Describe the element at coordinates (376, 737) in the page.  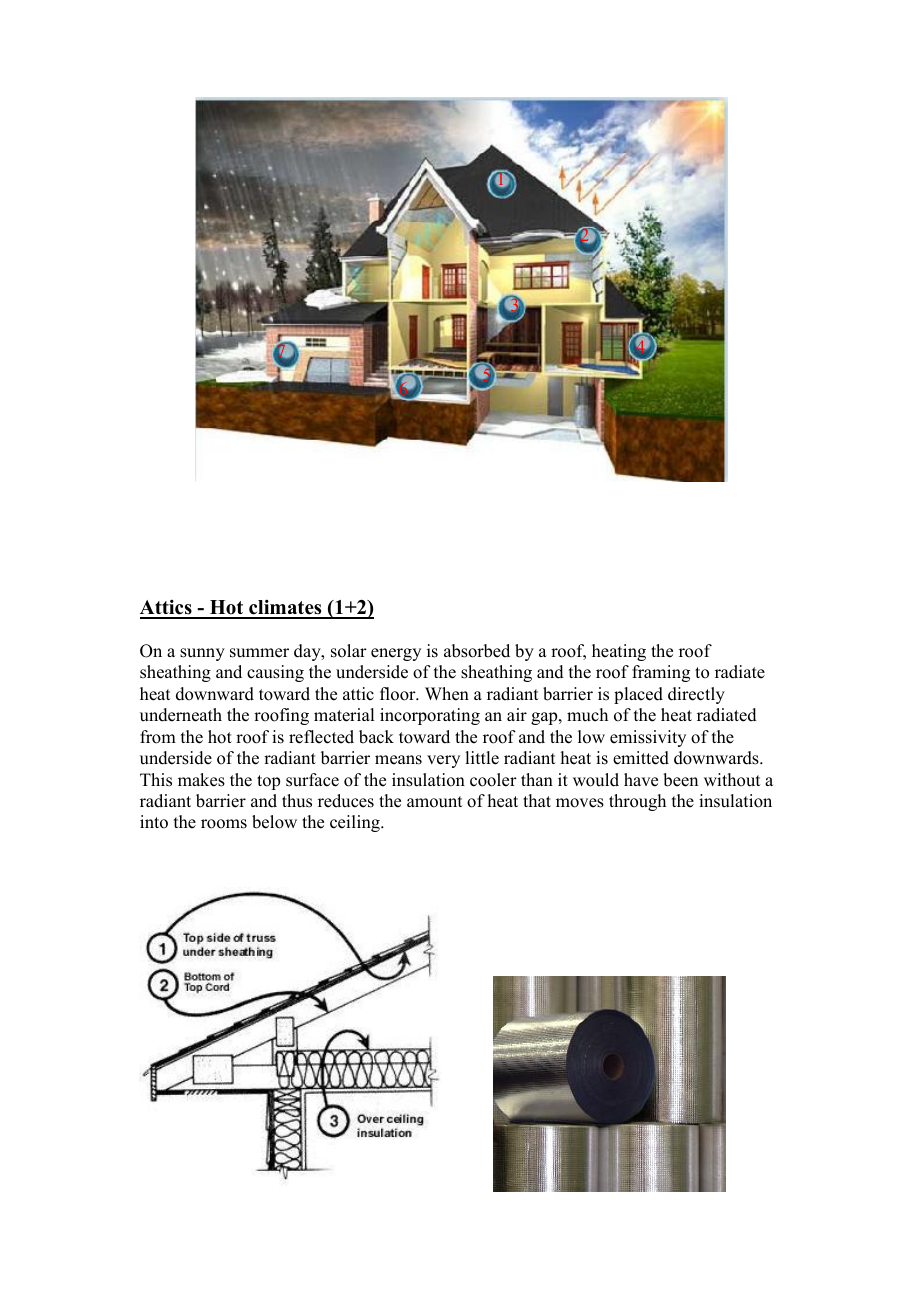
I see `back` at that location.
